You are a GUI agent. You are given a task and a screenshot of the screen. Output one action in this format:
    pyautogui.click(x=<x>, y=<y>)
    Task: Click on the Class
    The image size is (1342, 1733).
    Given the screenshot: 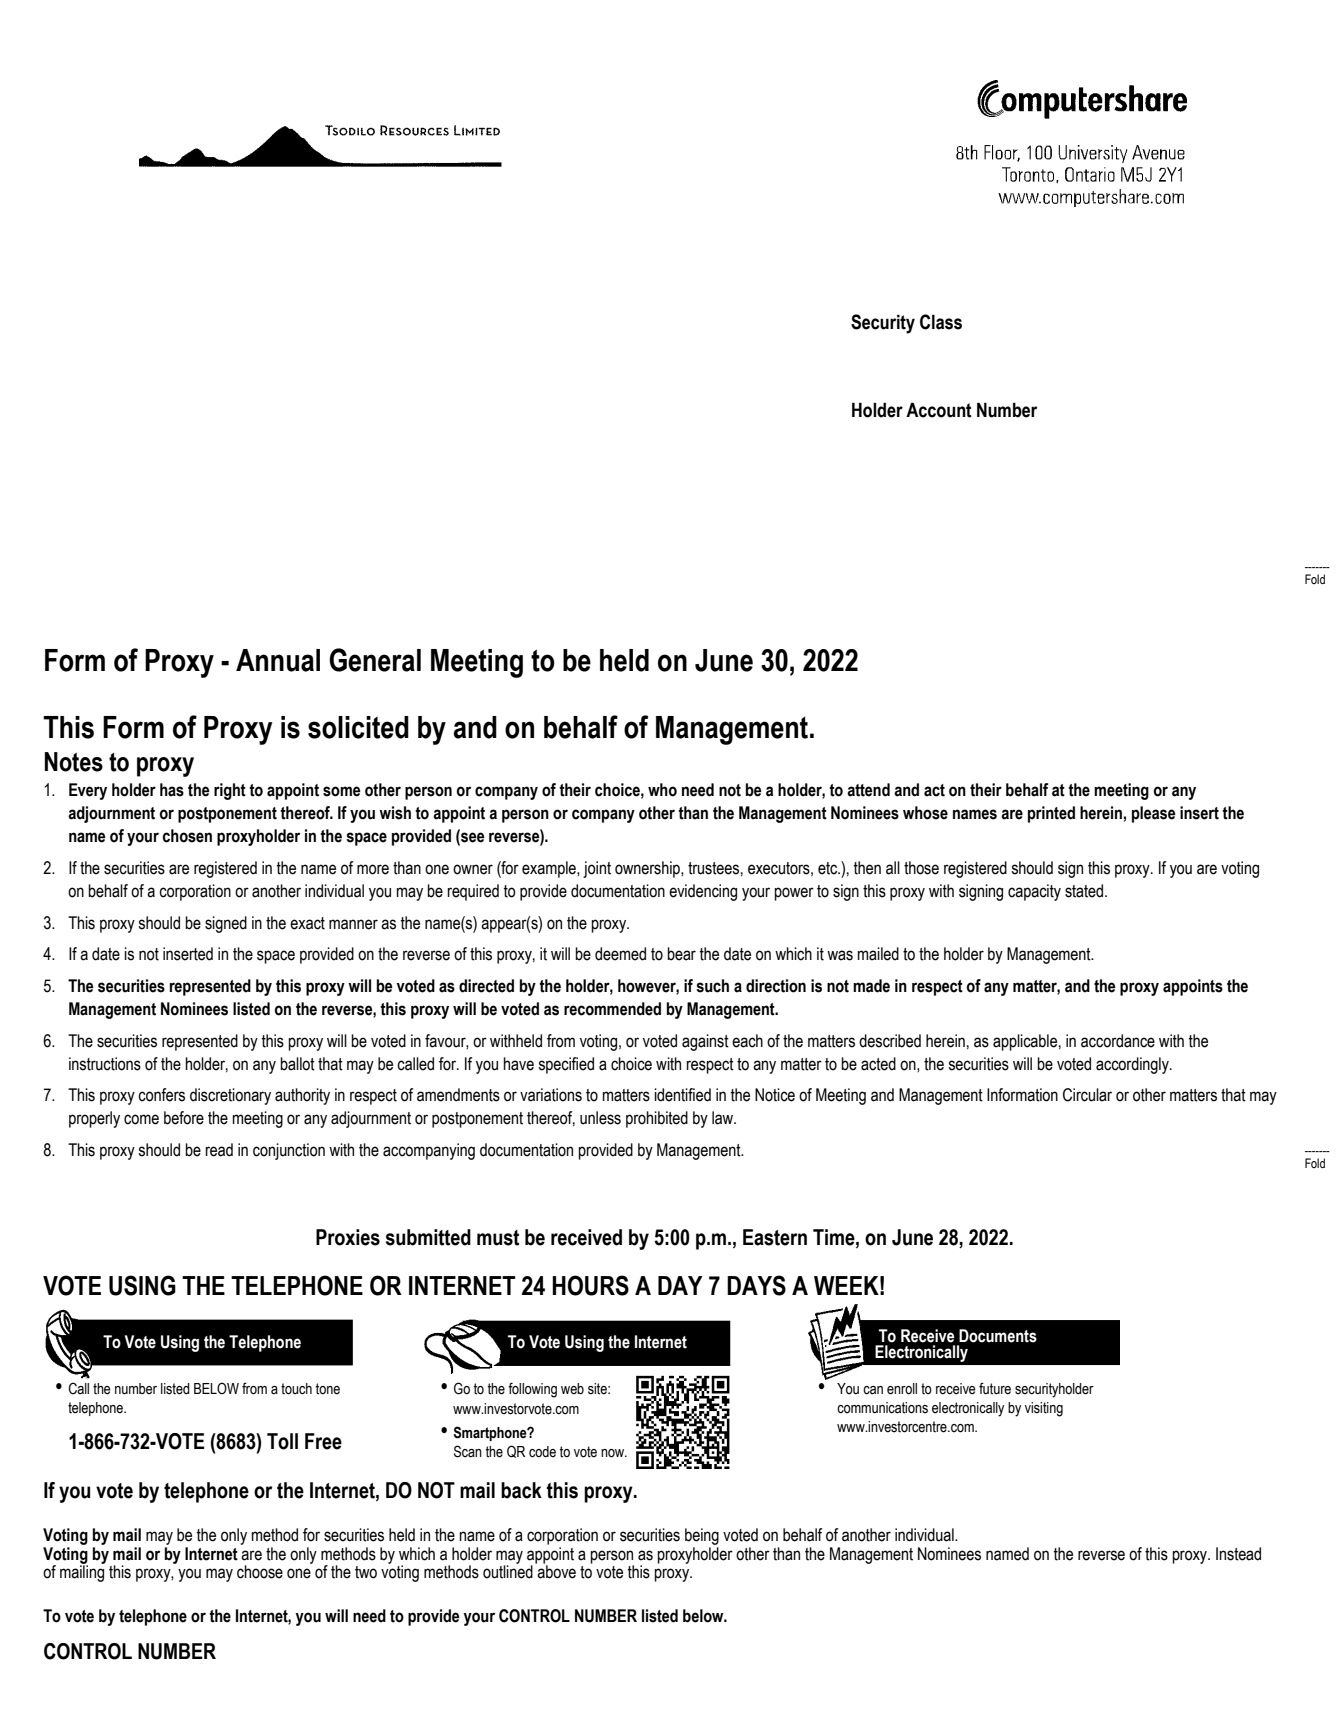 What is the action you would take?
    pyautogui.click(x=941, y=322)
